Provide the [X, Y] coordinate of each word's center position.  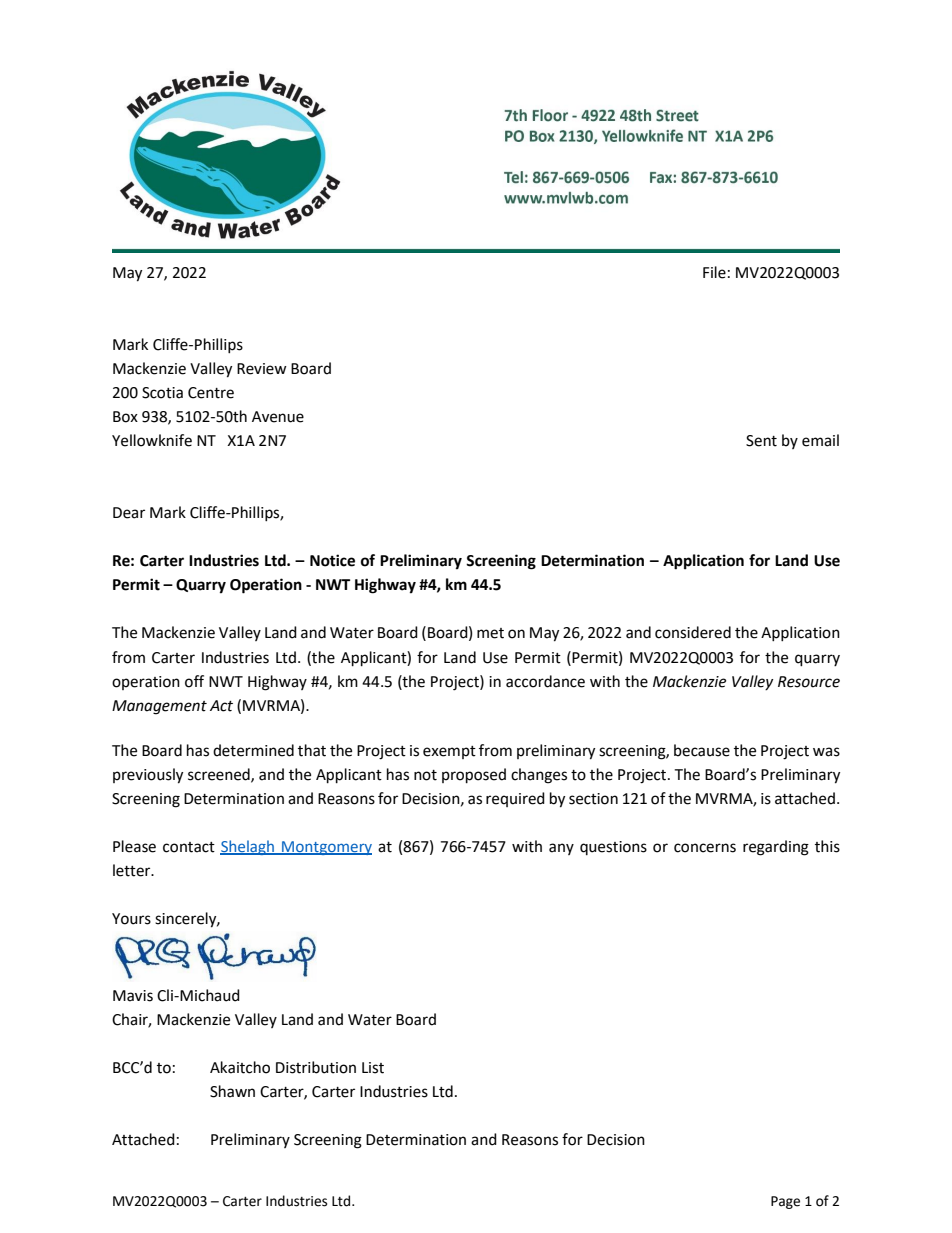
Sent [761, 441]
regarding [776, 848]
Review [262, 369]
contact [189, 847]
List [373, 1068]
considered [693, 632]
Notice [332, 560]
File [714, 272]
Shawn [232, 1091]
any [561, 849]
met [490, 633]
